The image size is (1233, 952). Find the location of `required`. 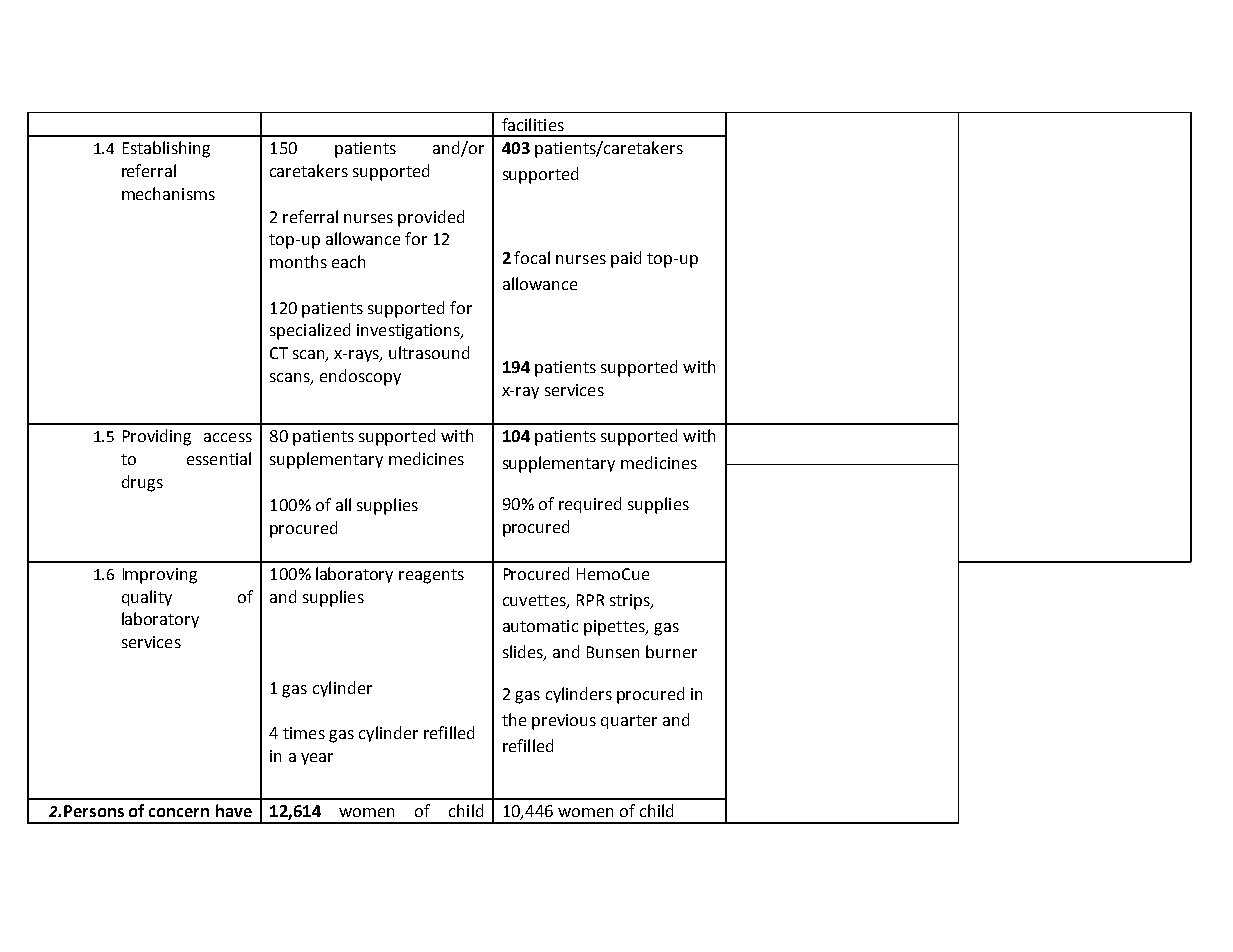

required is located at coordinates (590, 505).
